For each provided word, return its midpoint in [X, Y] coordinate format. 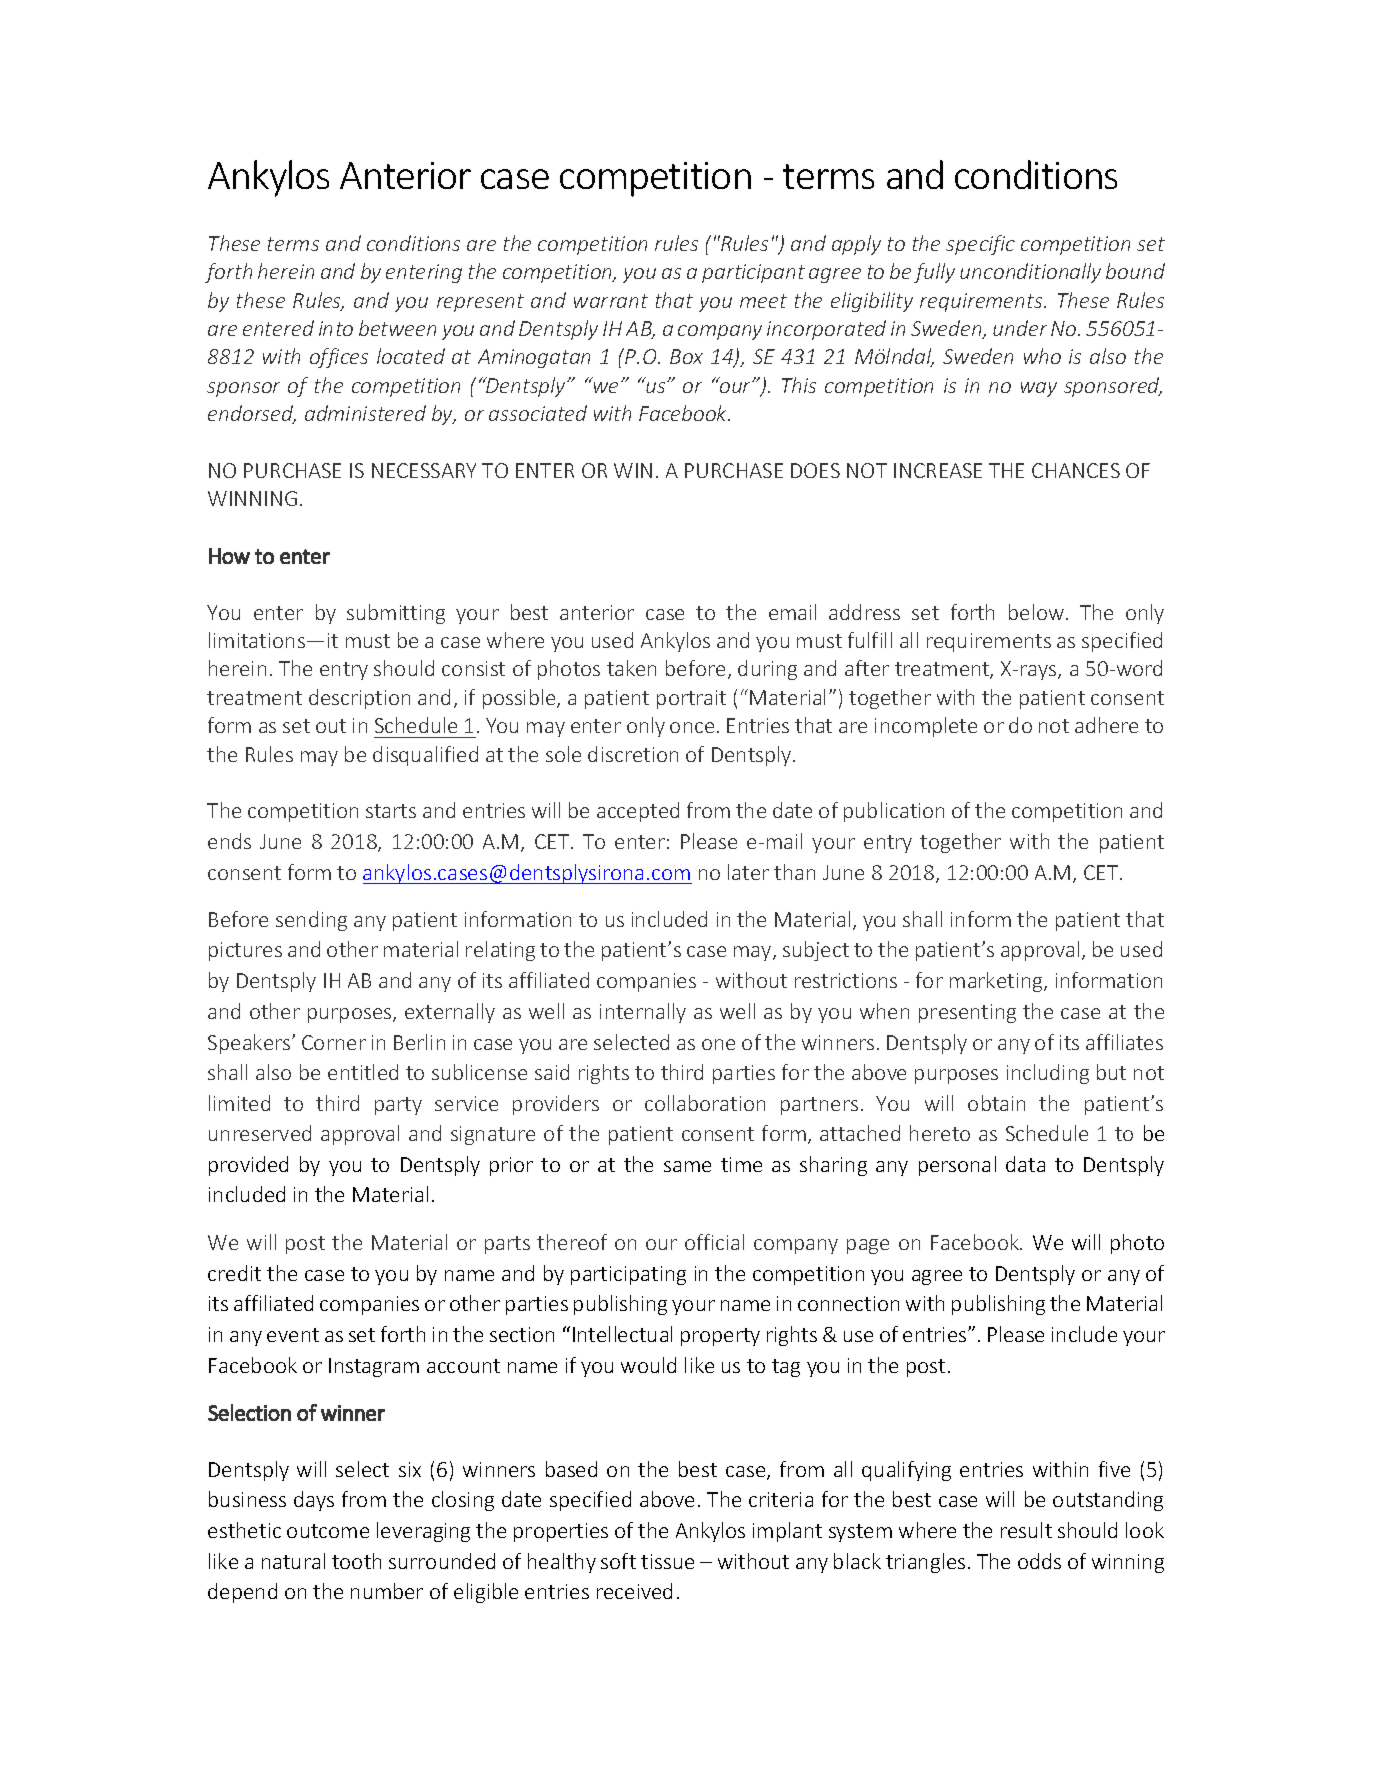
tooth [356, 1561]
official [714, 1242]
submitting [396, 614]
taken [631, 668]
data [1025, 1164]
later [748, 872]
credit [234, 1273]
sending [311, 921]
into [336, 328]
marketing [997, 982]
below [1036, 612]
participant [753, 273]
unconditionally [1030, 273]
